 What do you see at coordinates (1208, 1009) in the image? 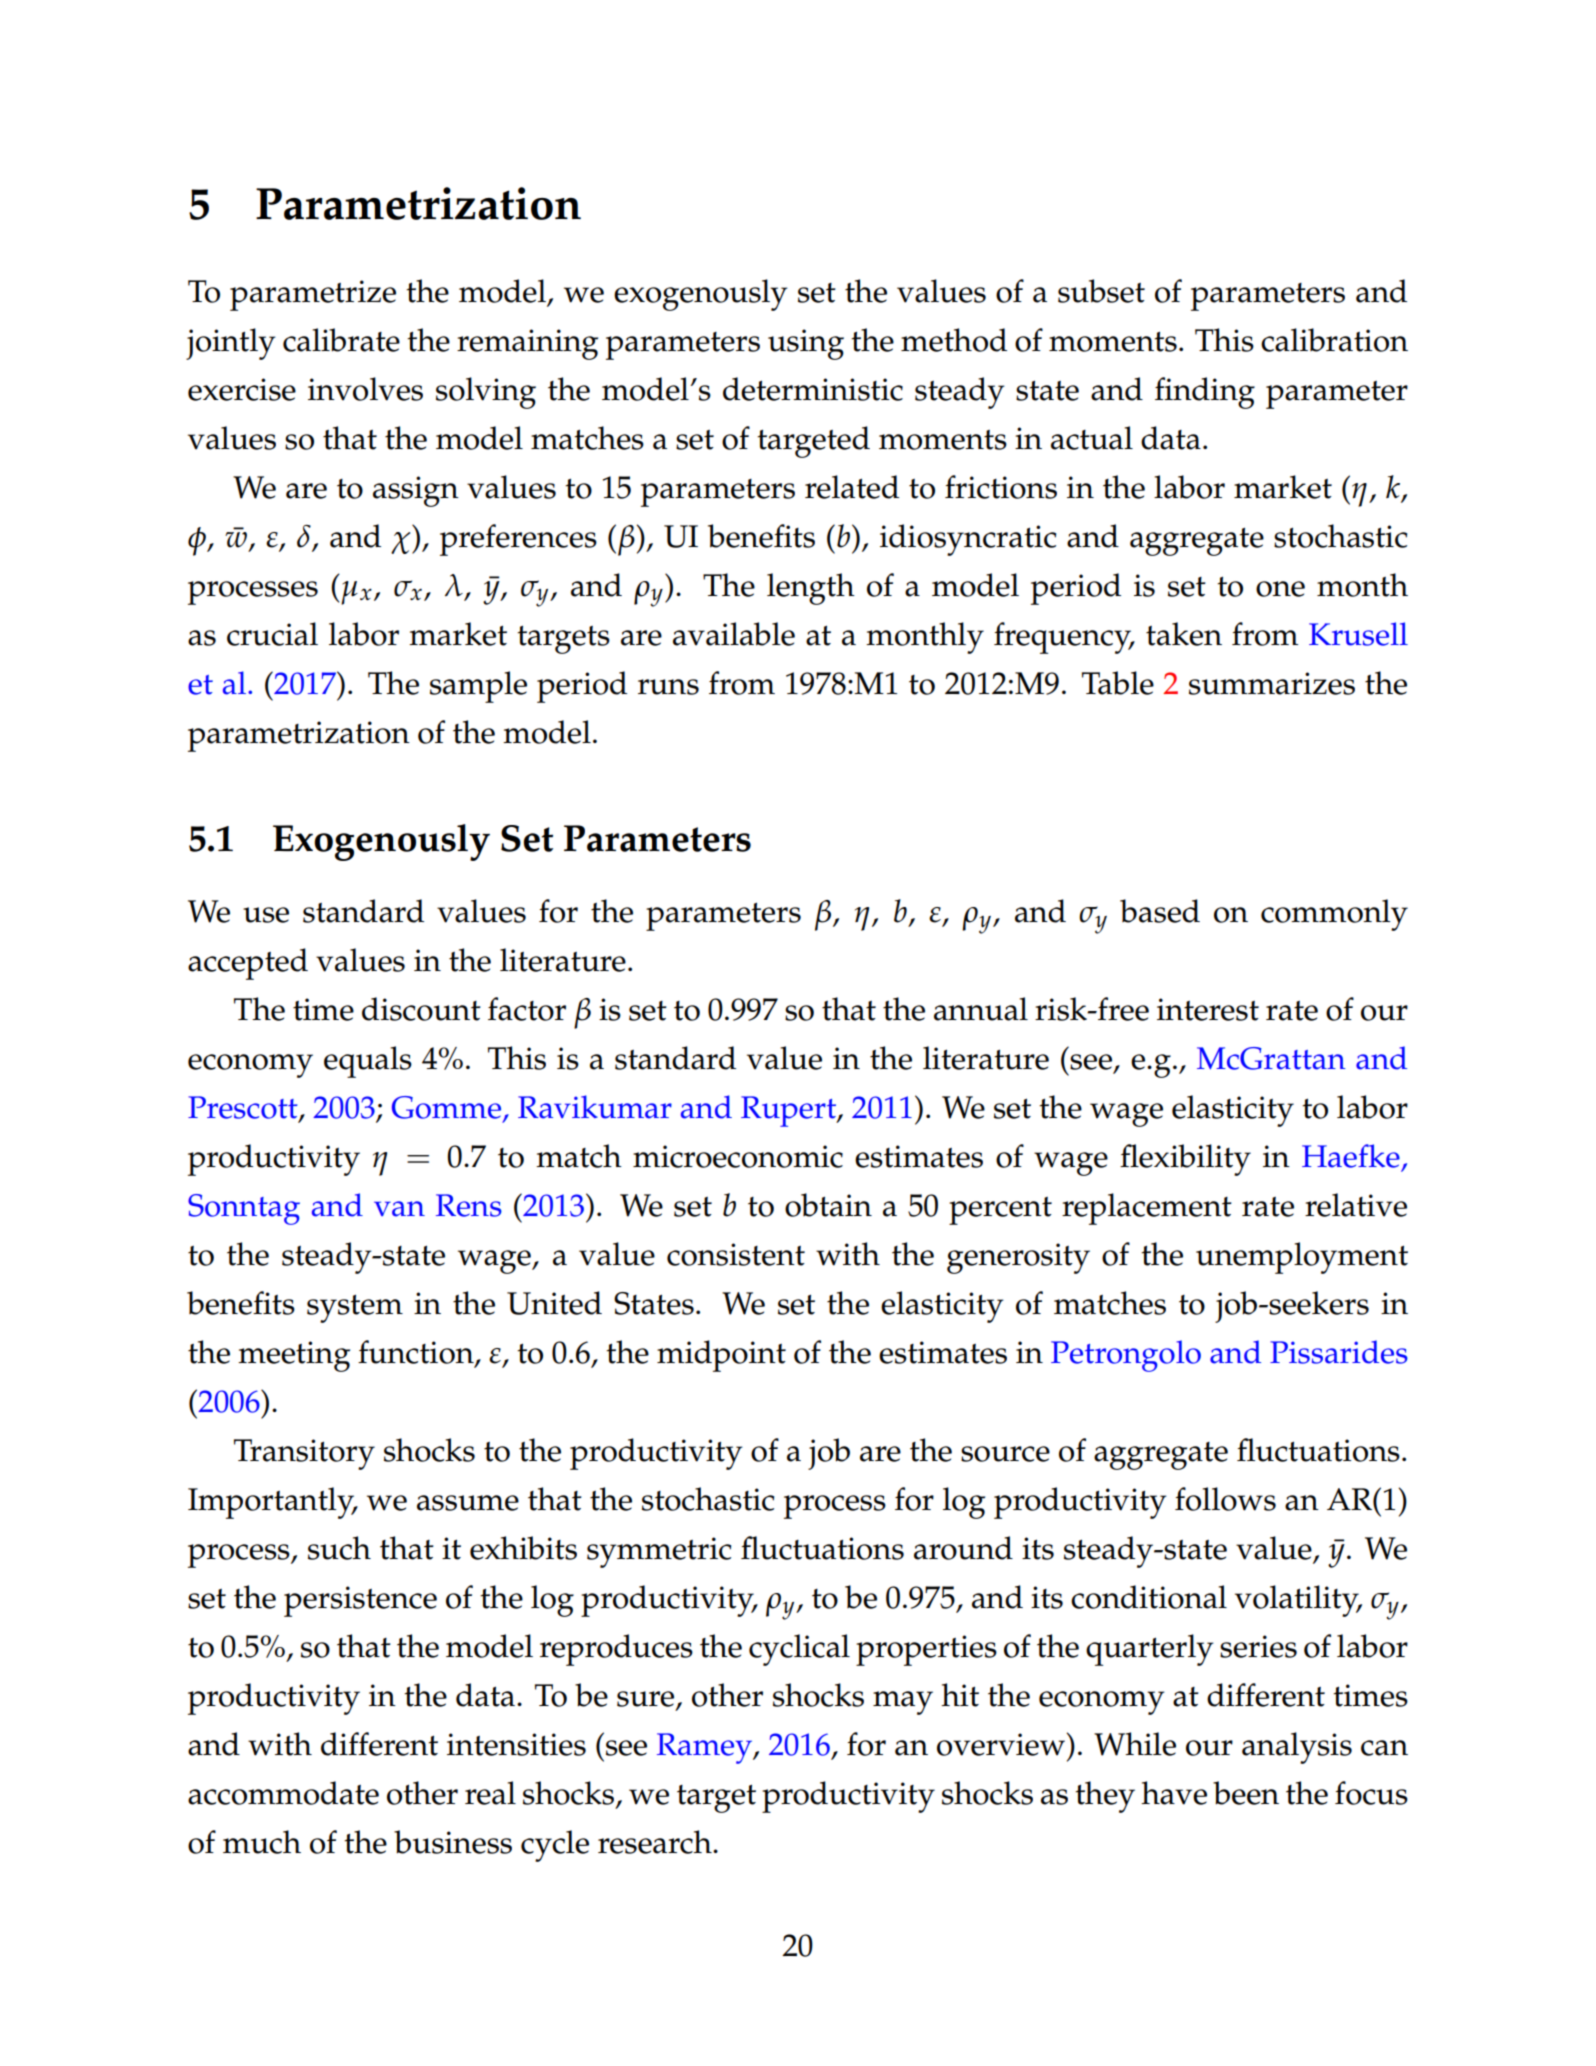
I see `interest` at bounding box center [1208, 1009].
